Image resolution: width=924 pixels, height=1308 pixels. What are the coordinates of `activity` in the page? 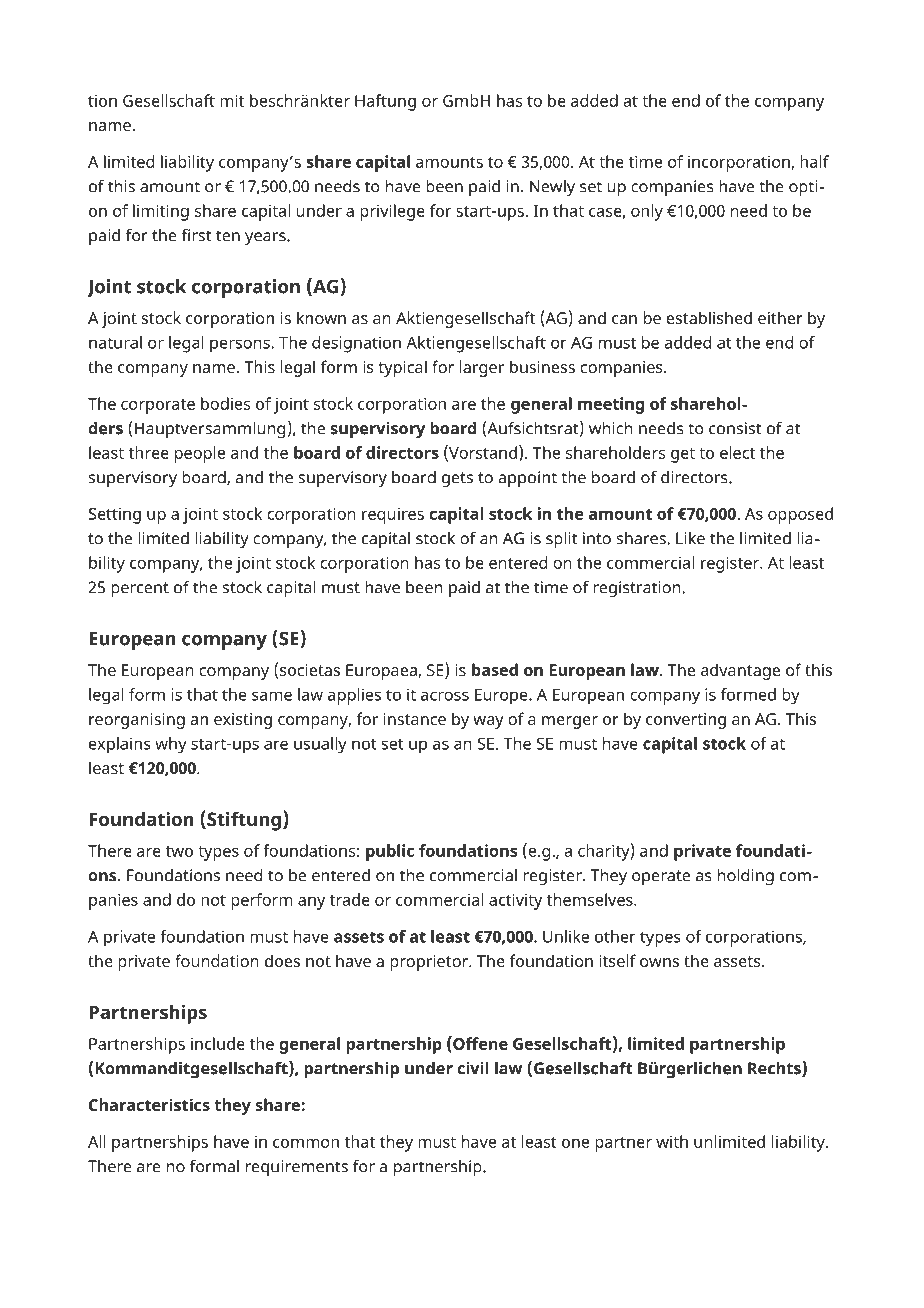 It's located at (515, 902).
